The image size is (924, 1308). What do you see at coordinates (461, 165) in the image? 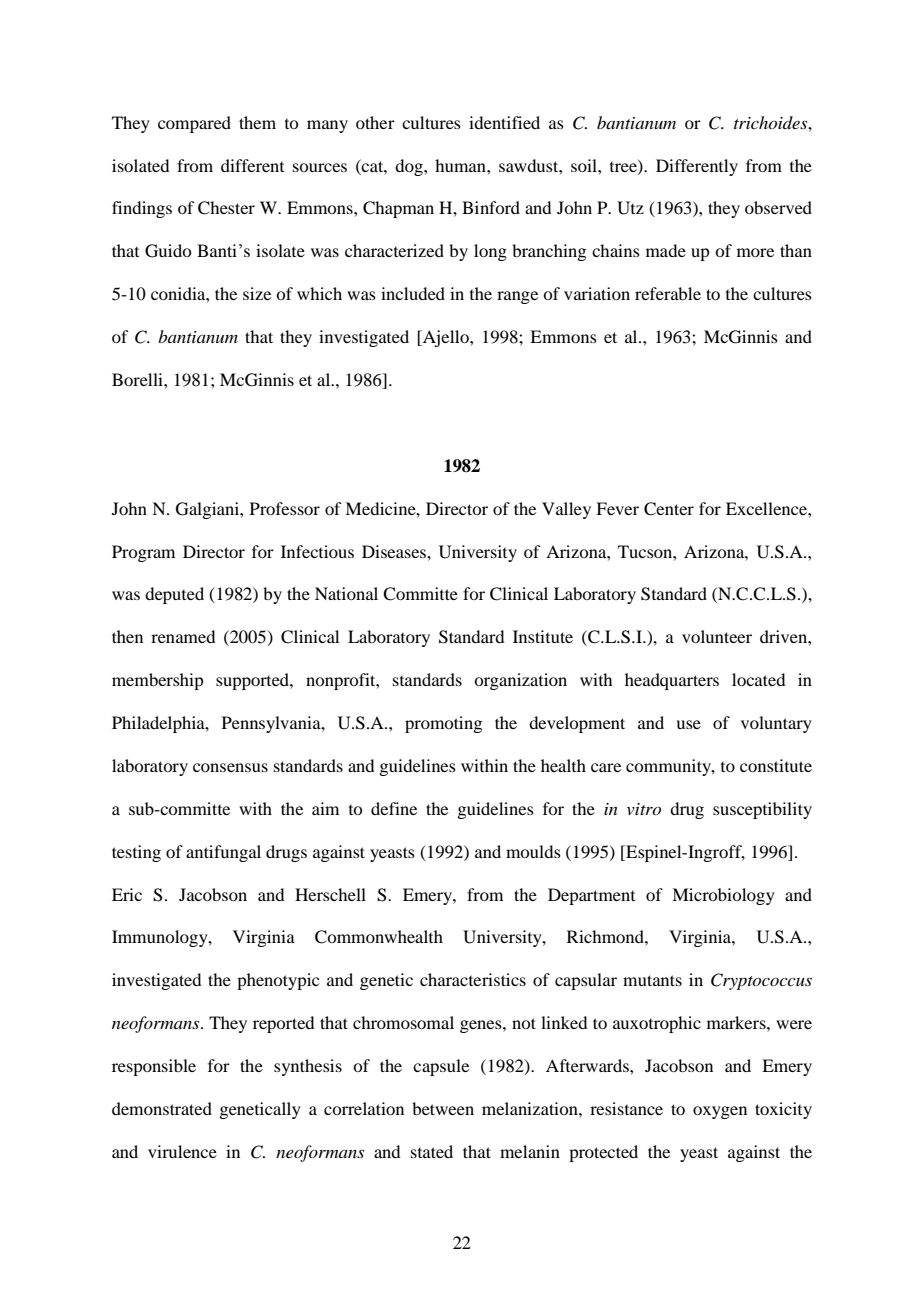
I see `human` at bounding box center [461, 165].
